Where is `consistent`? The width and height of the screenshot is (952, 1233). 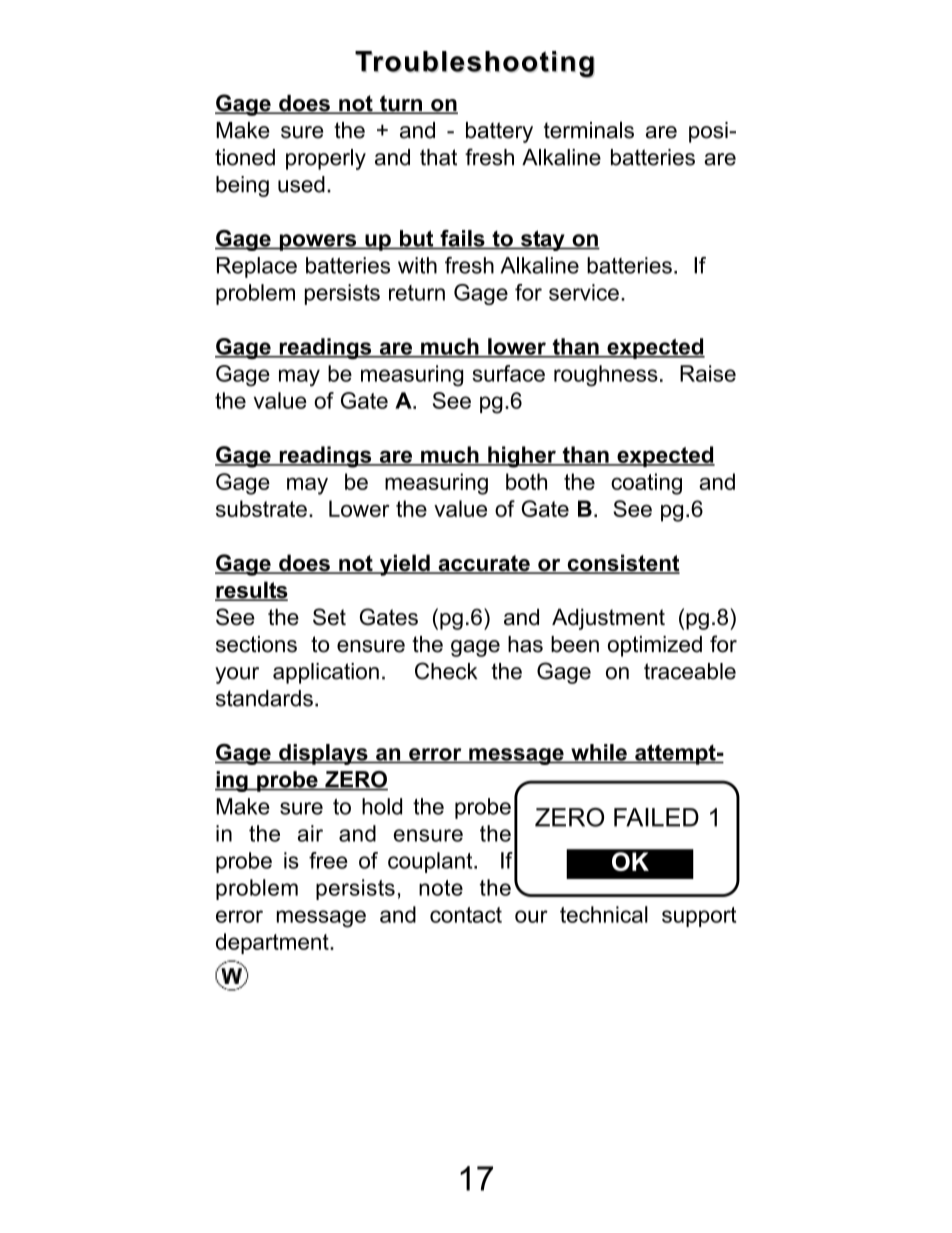
consistent is located at coordinates (622, 564).
